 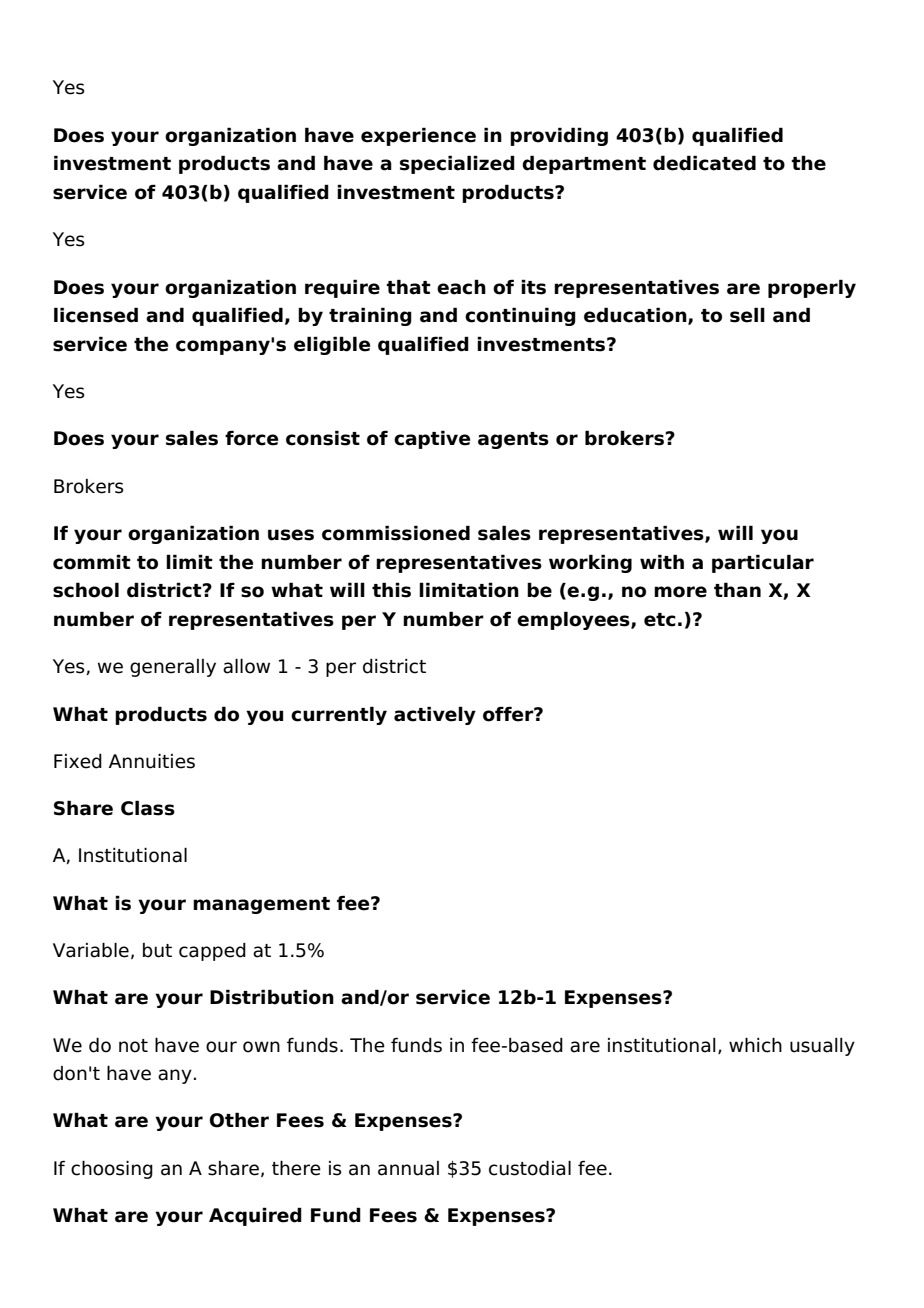 What do you see at coordinates (457, 164) in the screenshot?
I see `specialized` at bounding box center [457, 164].
